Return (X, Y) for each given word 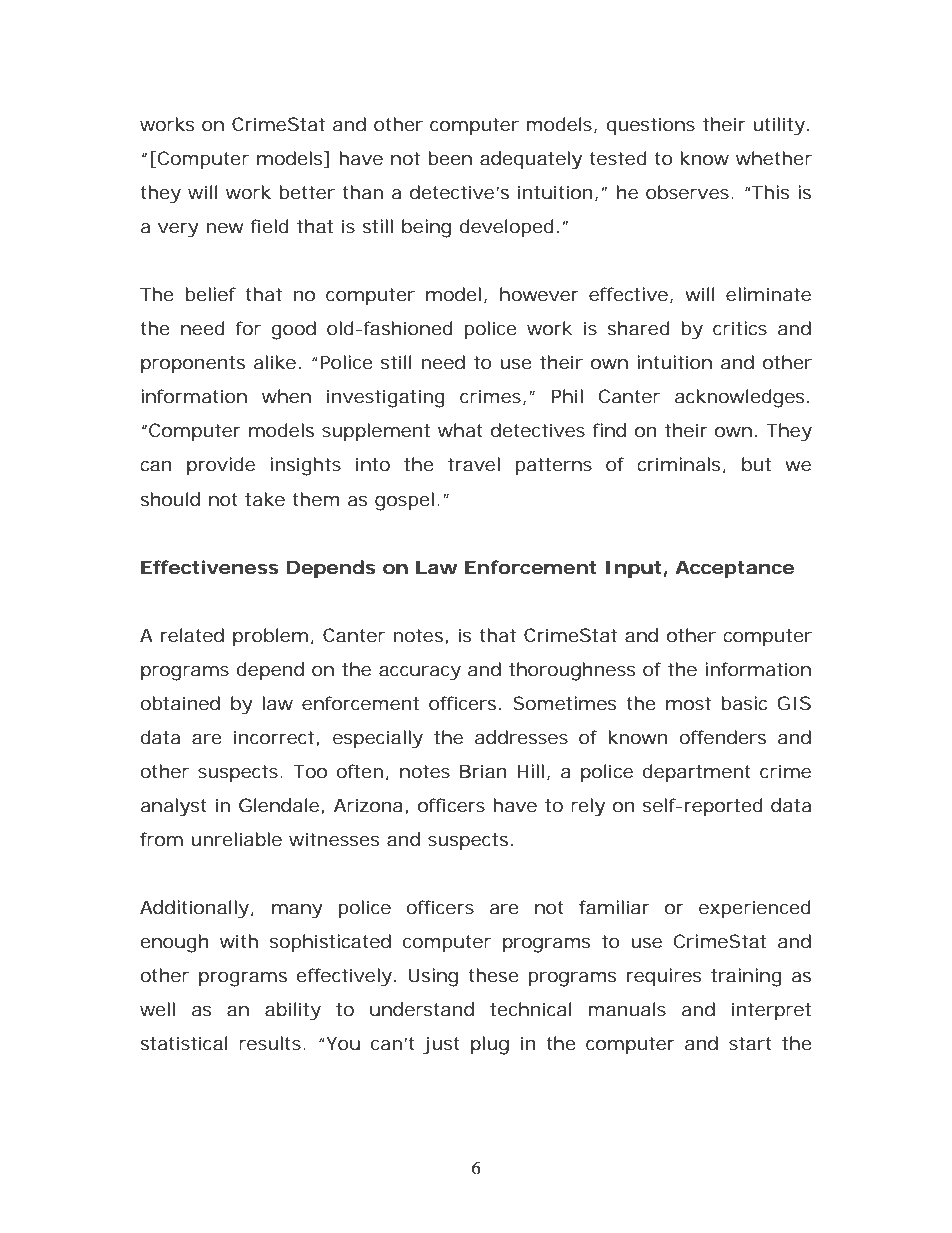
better (307, 192)
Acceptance (734, 569)
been (450, 158)
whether (774, 158)
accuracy (420, 673)
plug (490, 1045)
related (192, 635)
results (271, 1043)
